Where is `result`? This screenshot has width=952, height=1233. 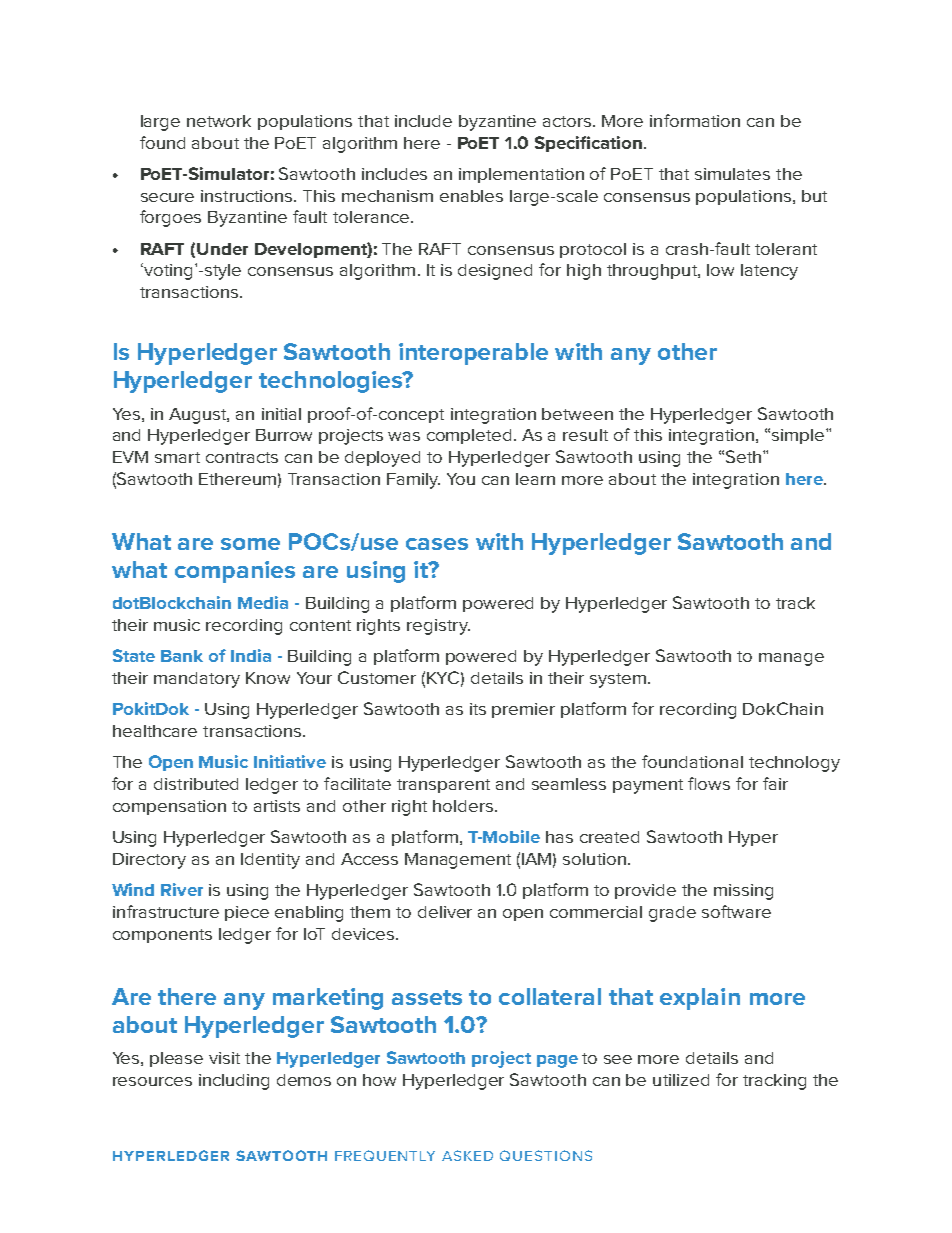
result is located at coordinates (585, 435).
